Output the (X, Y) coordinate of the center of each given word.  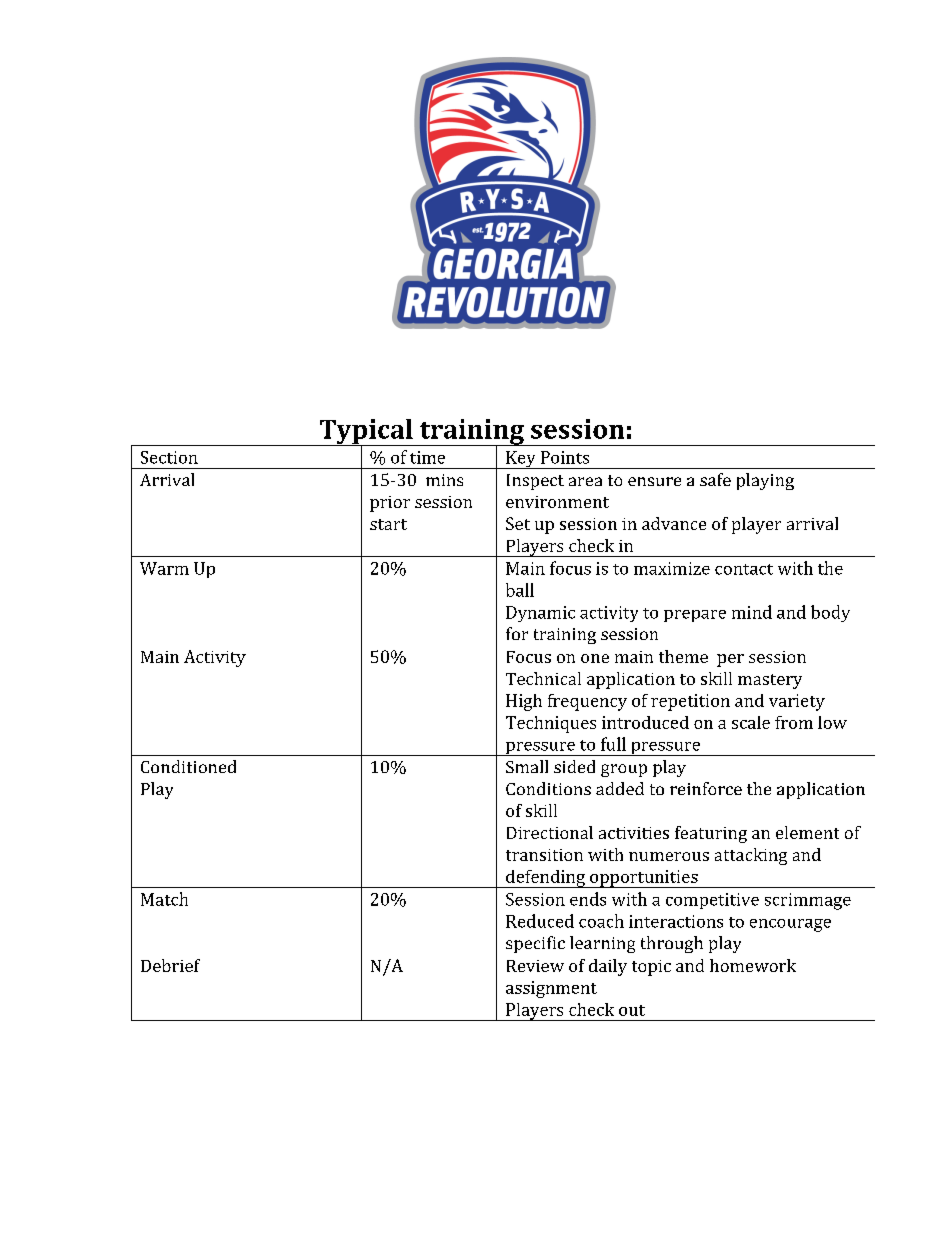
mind (752, 612)
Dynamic (540, 614)
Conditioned (188, 766)
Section (169, 457)
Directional (550, 832)
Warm (164, 568)
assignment (551, 989)
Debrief (170, 965)
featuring (711, 834)
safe (715, 479)
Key (521, 460)
